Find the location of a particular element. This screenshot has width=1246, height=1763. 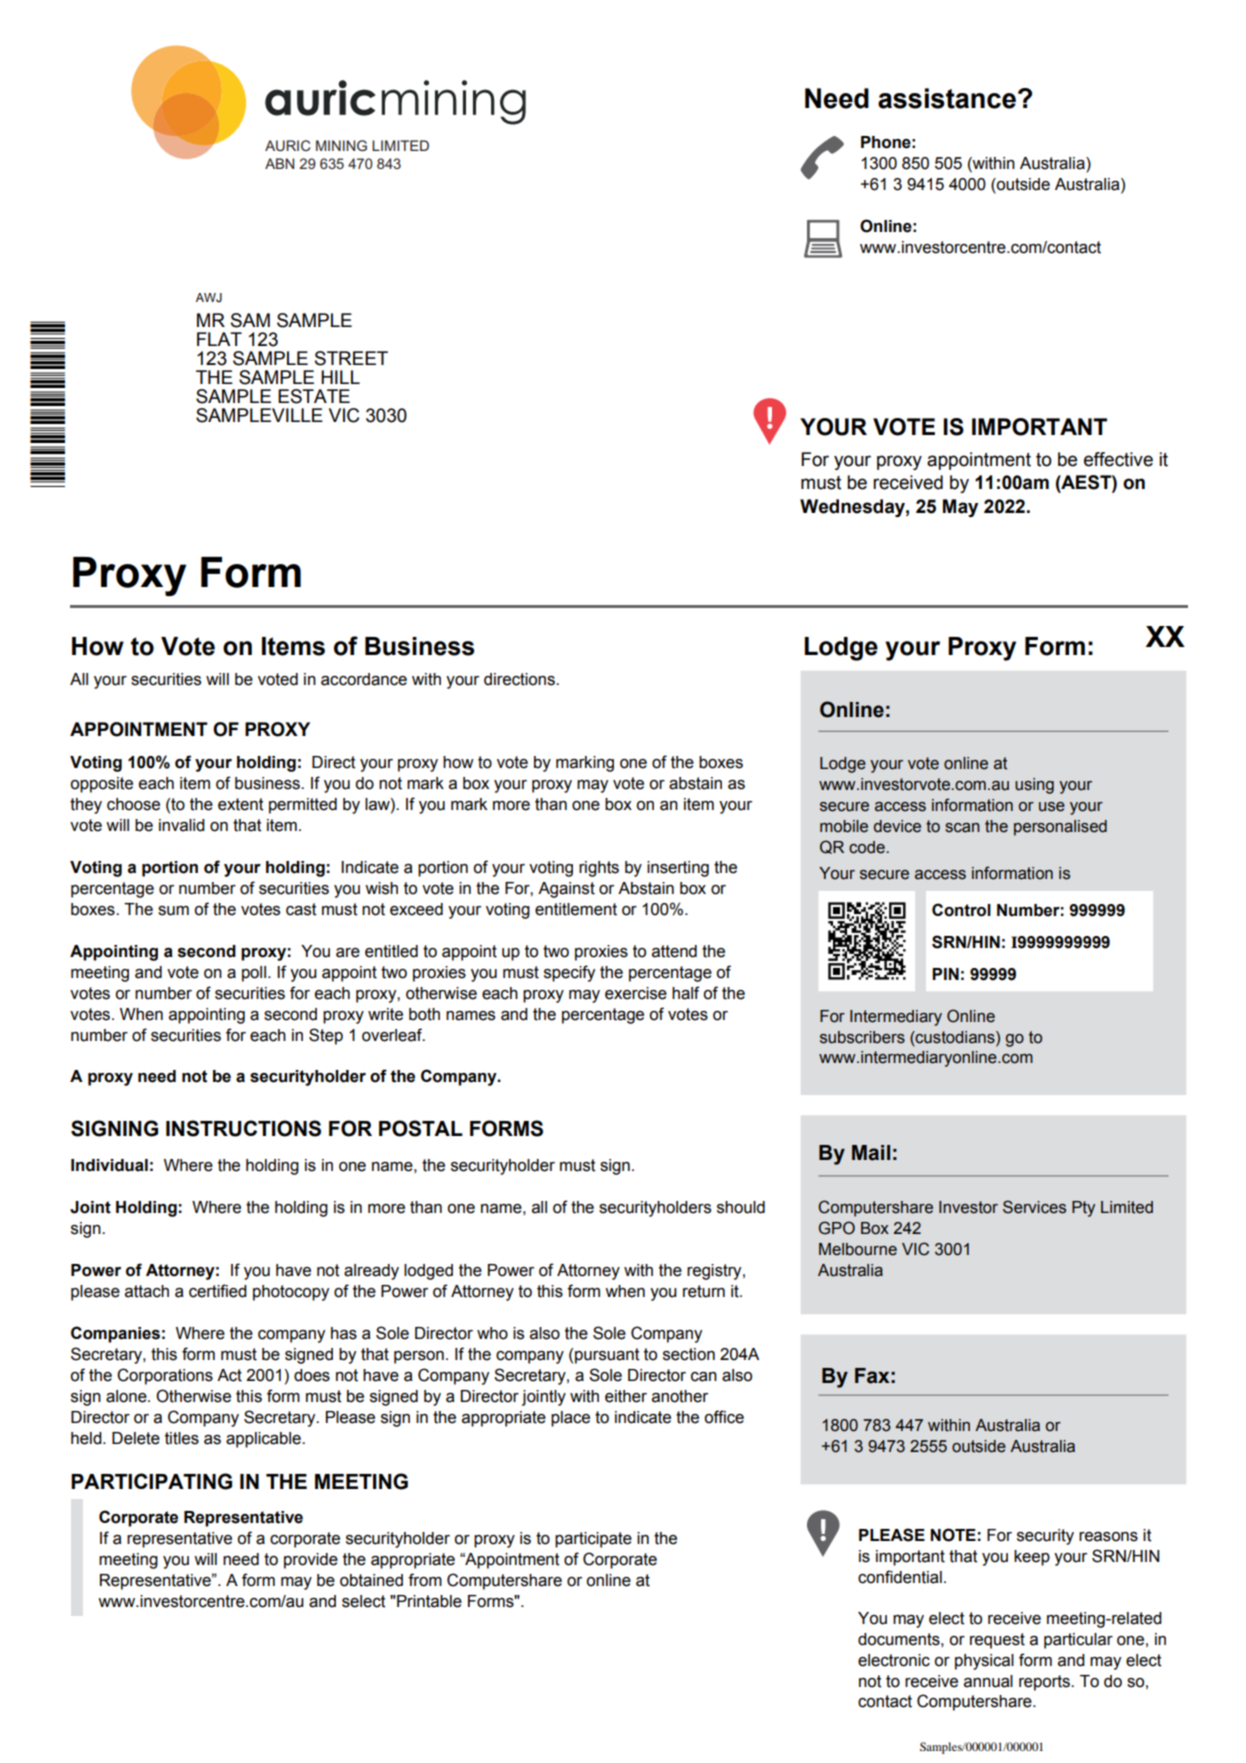

ABN is located at coordinates (279, 163).
